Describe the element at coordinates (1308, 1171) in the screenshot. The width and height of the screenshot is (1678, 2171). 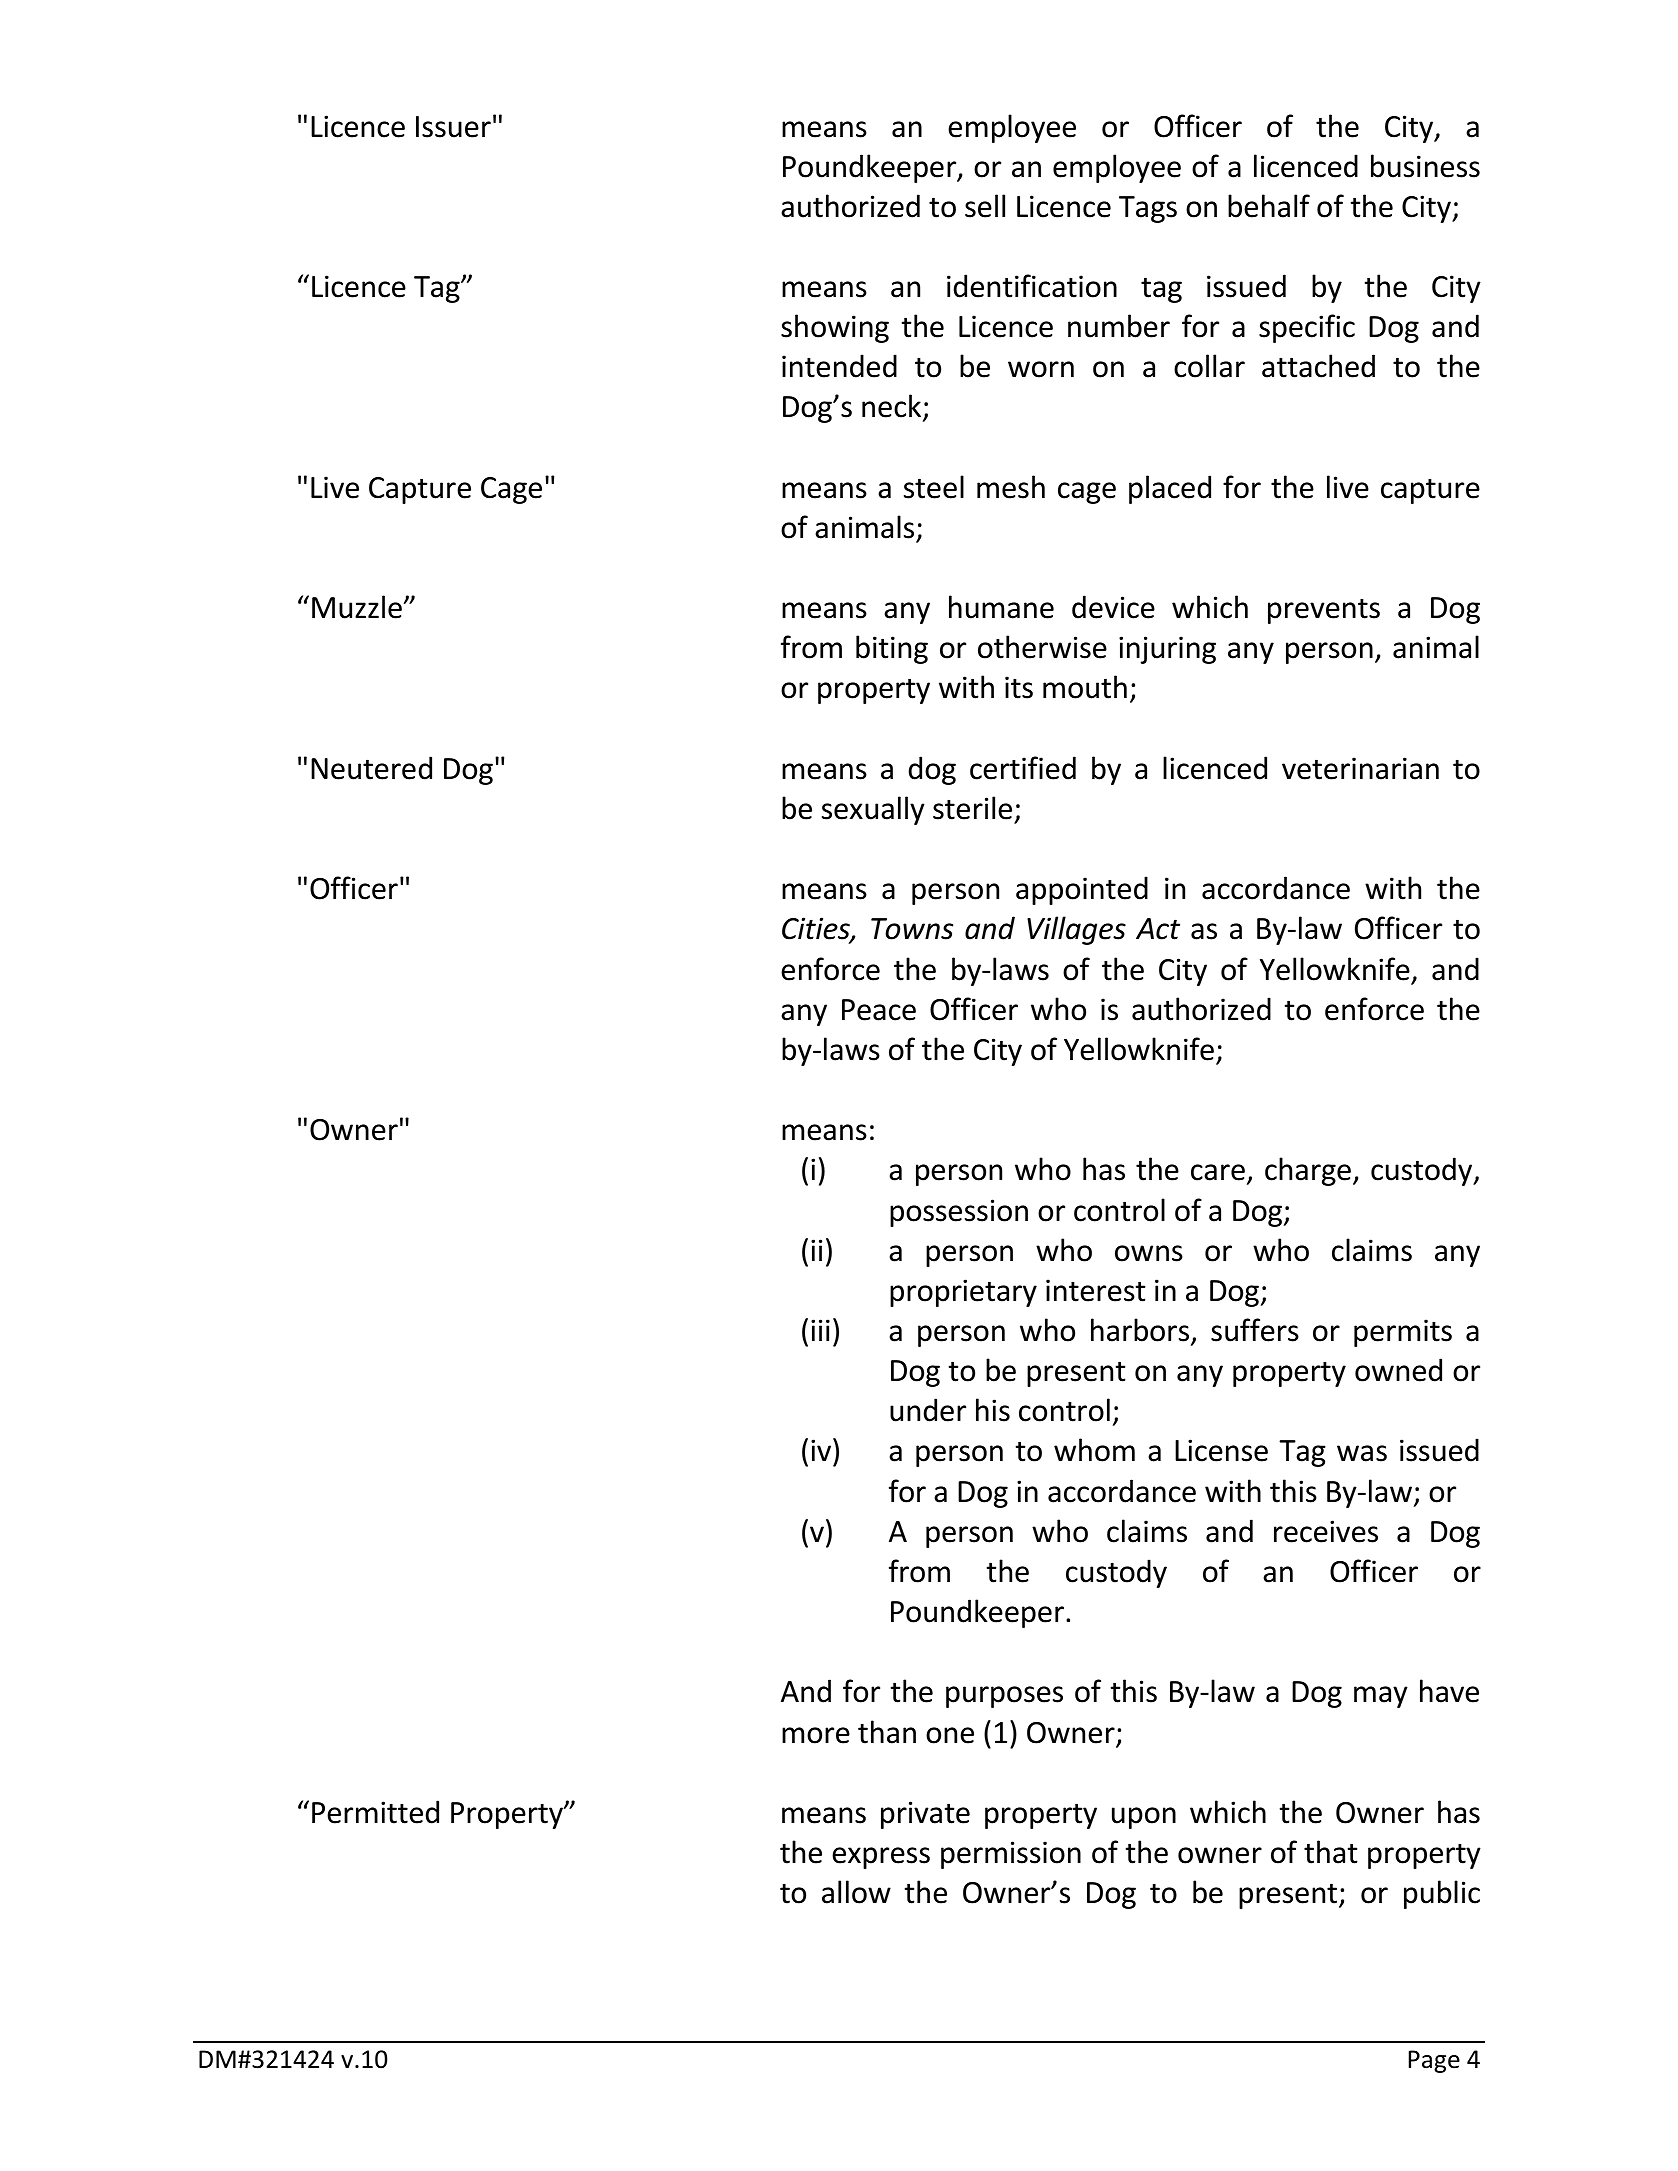
I see `charge` at that location.
